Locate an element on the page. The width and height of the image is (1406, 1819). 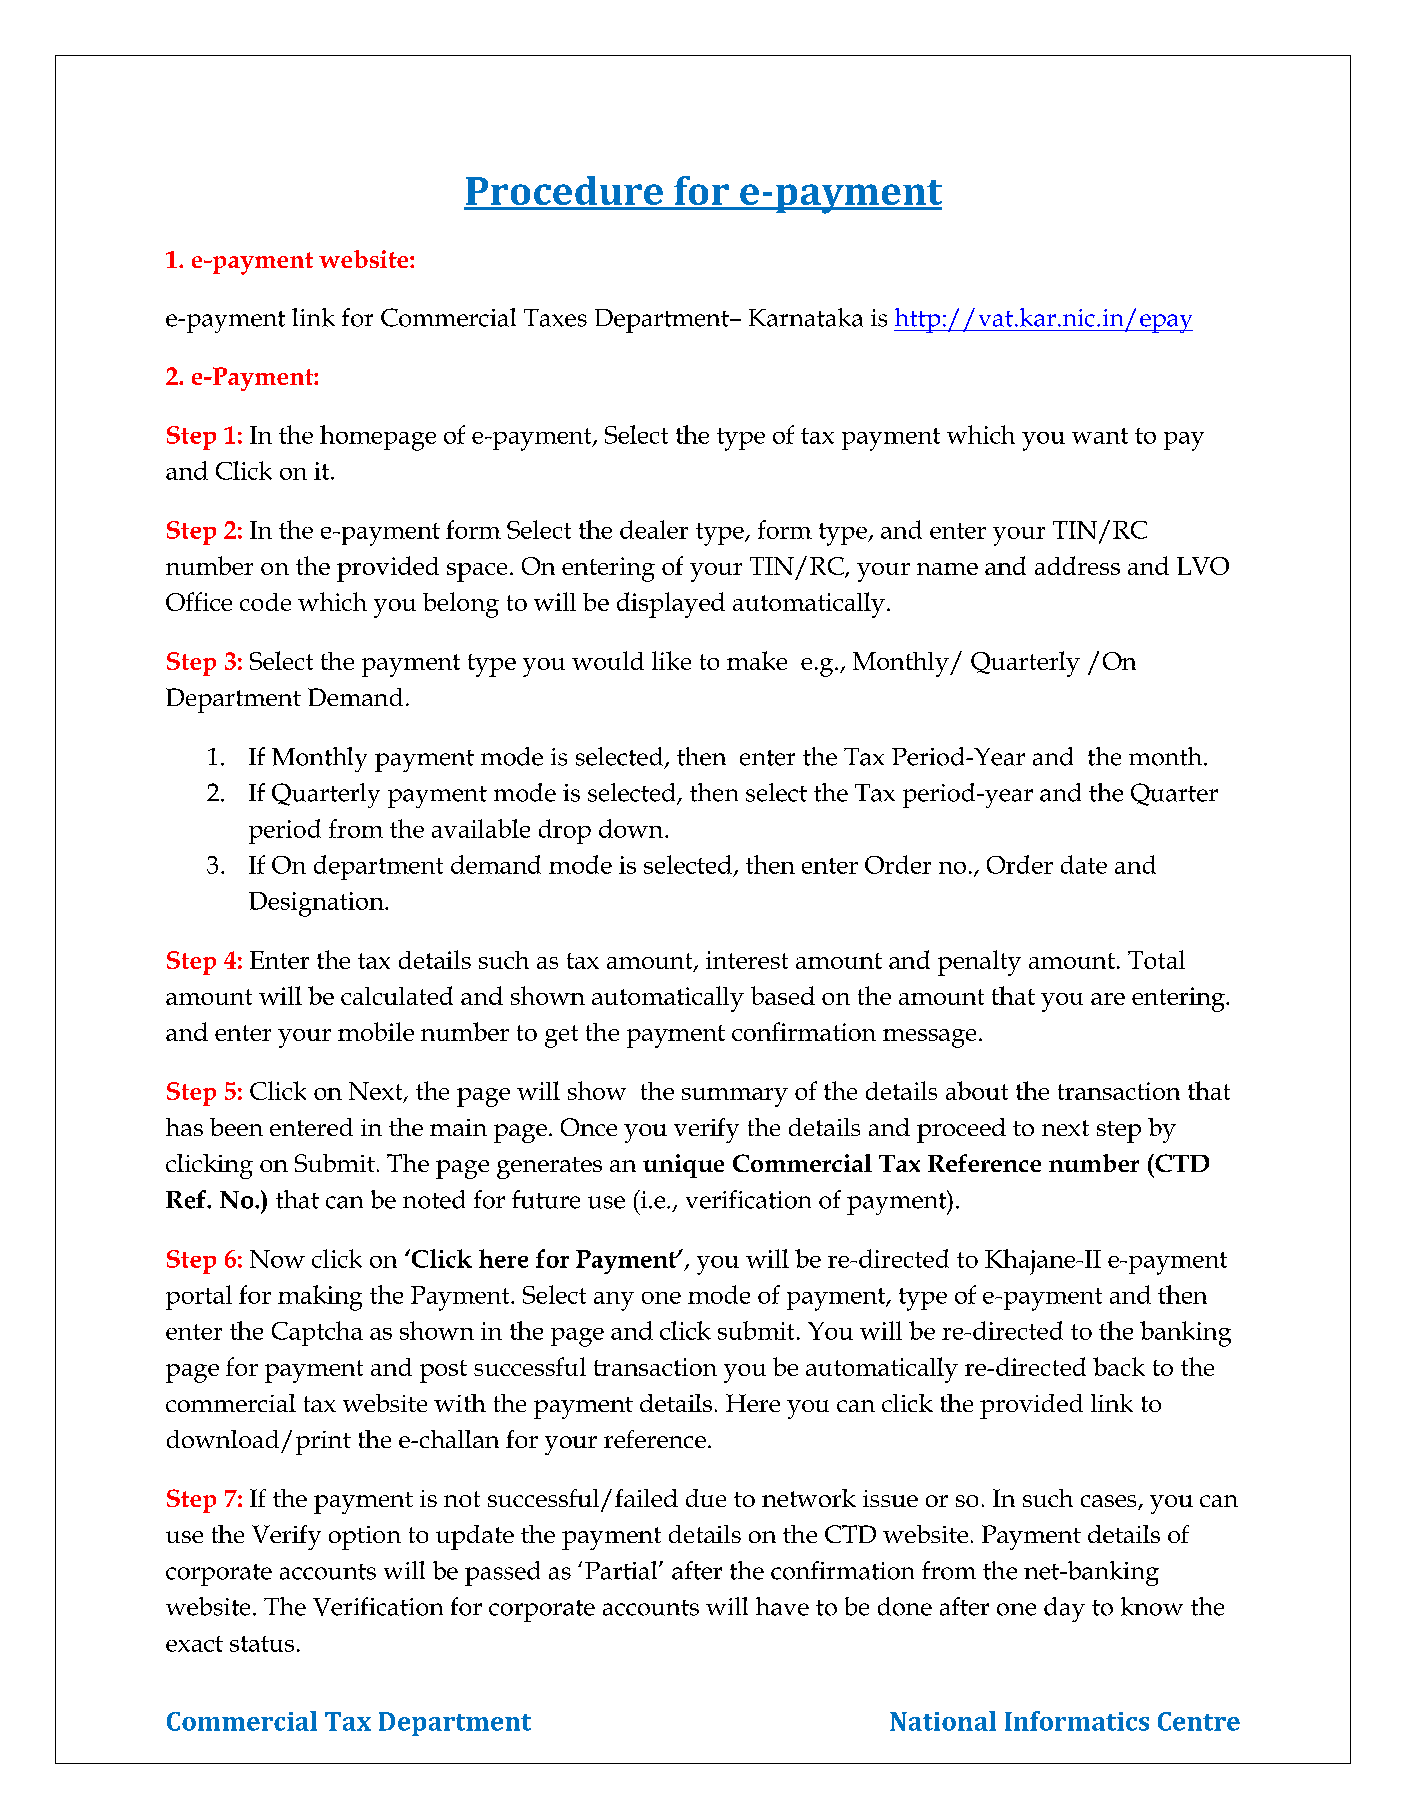
unique is located at coordinates (683, 1166).
